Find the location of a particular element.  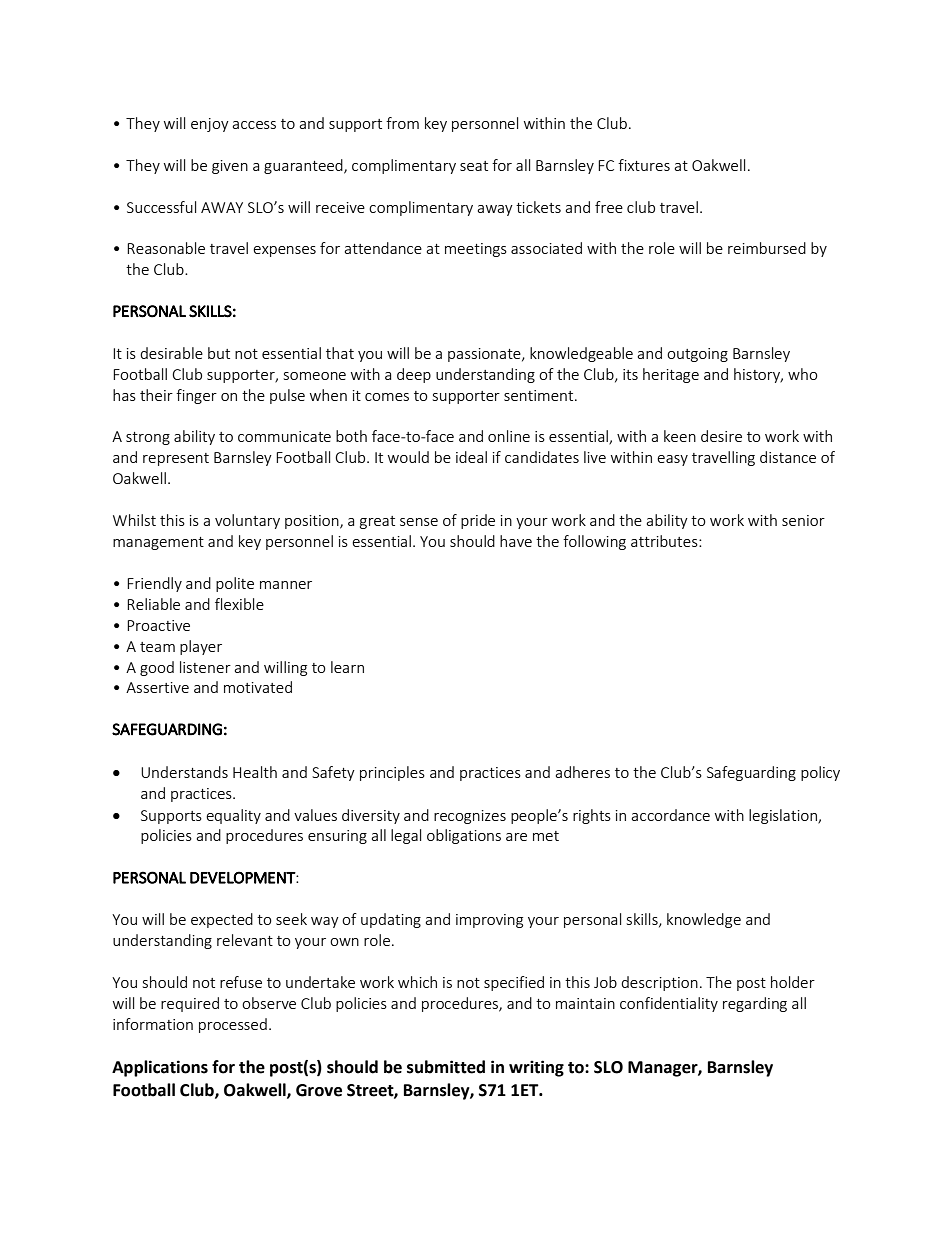

principles is located at coordinates (392, 773).
